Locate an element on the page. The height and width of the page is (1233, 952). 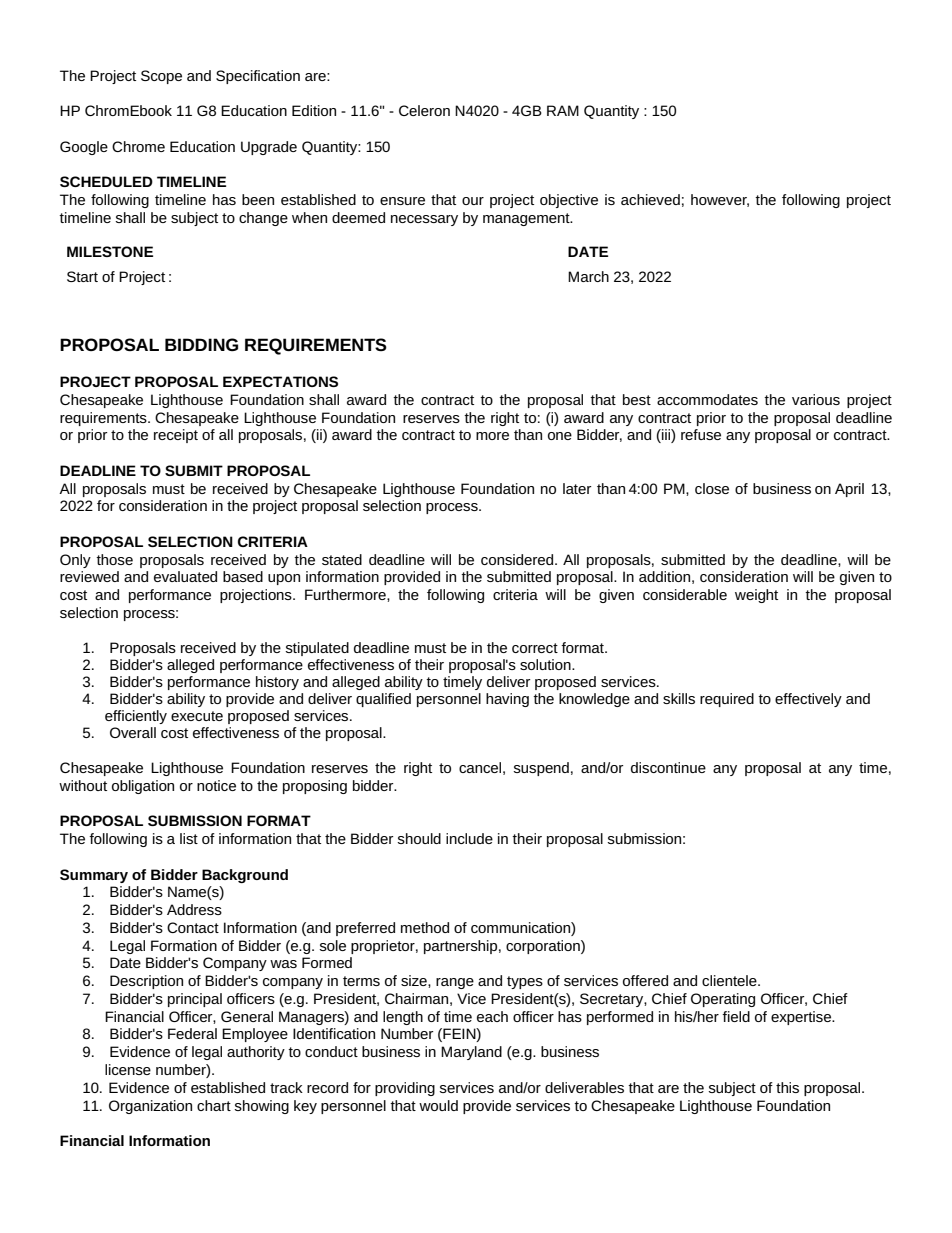
include is located at coordinates (469, 838).
